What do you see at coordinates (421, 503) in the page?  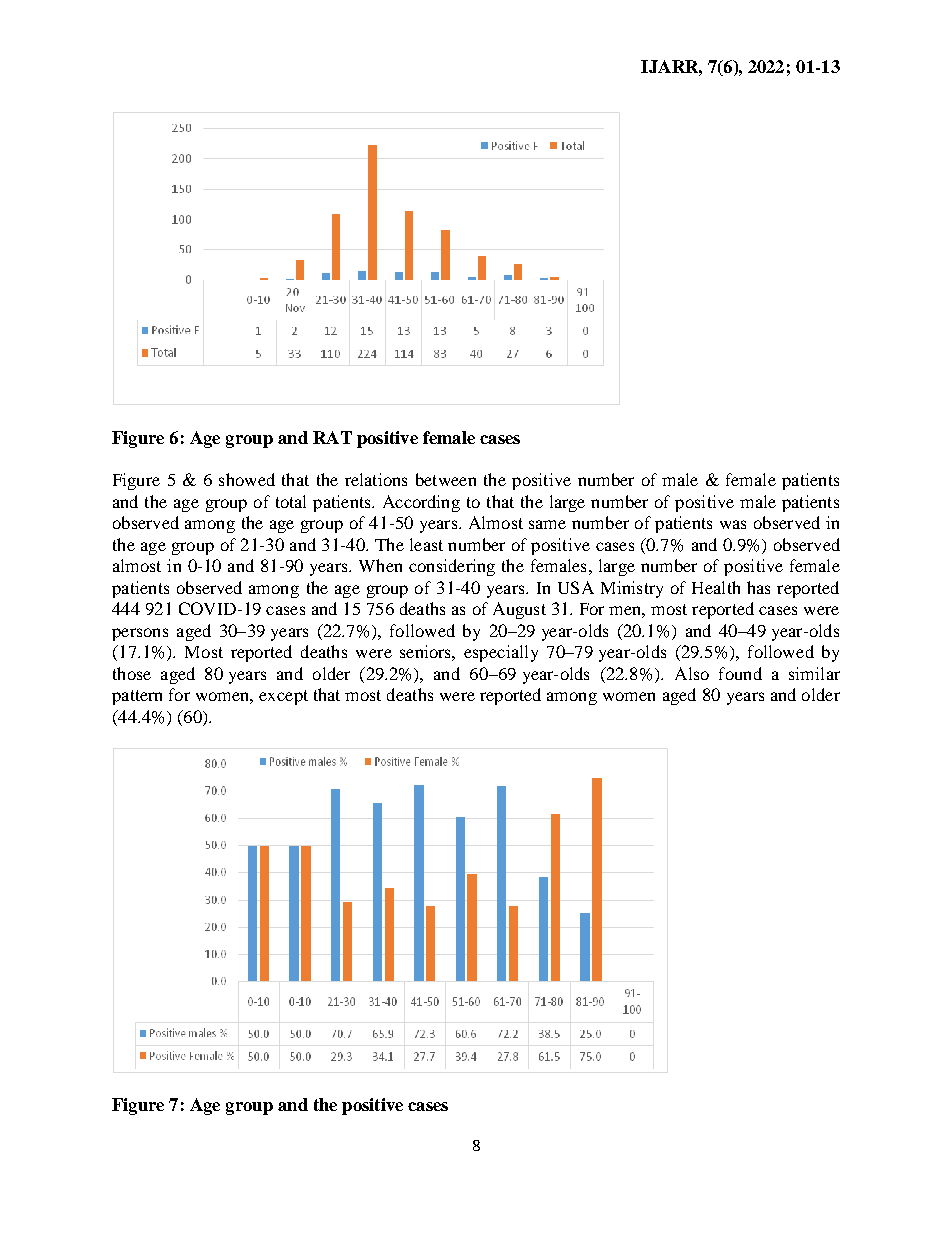 I see `According` at bounding box center [421, 503].
